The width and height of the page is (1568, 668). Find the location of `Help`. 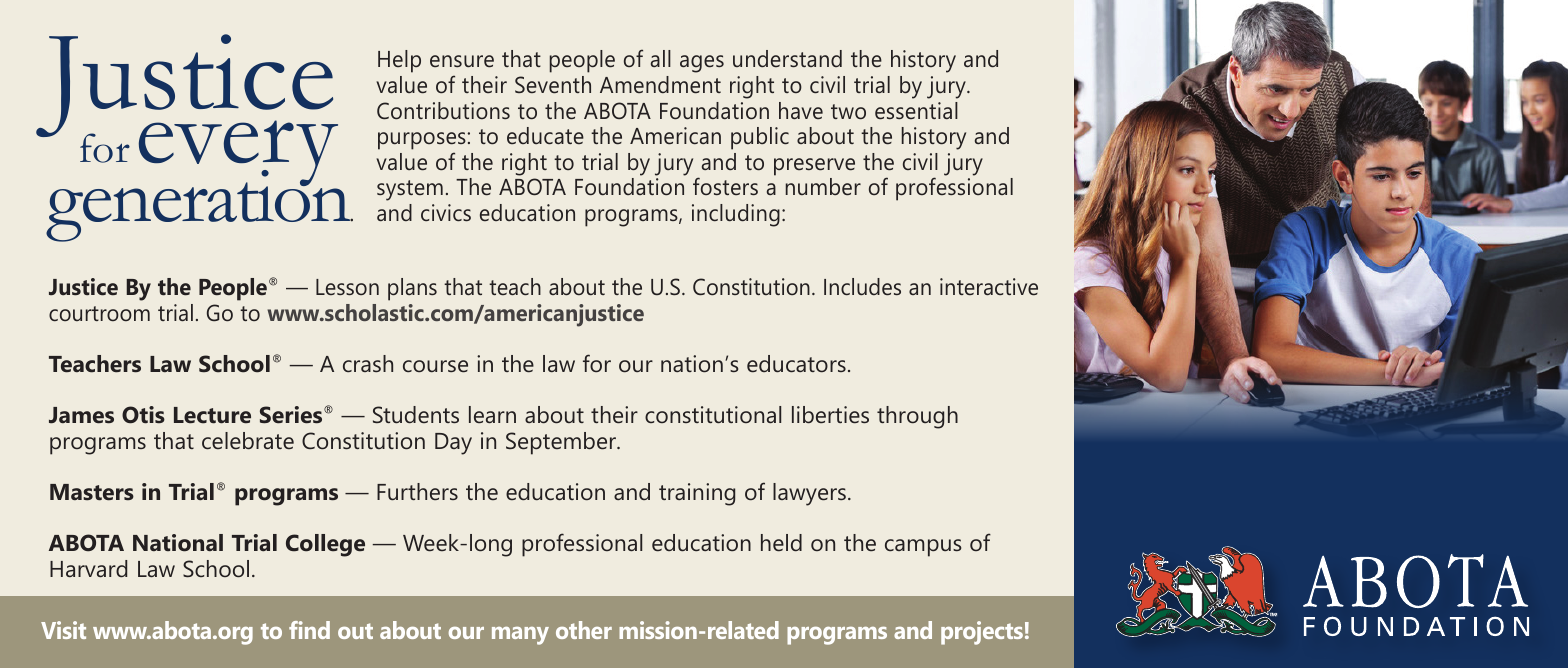

Help is located at coordinates (399, 61).
